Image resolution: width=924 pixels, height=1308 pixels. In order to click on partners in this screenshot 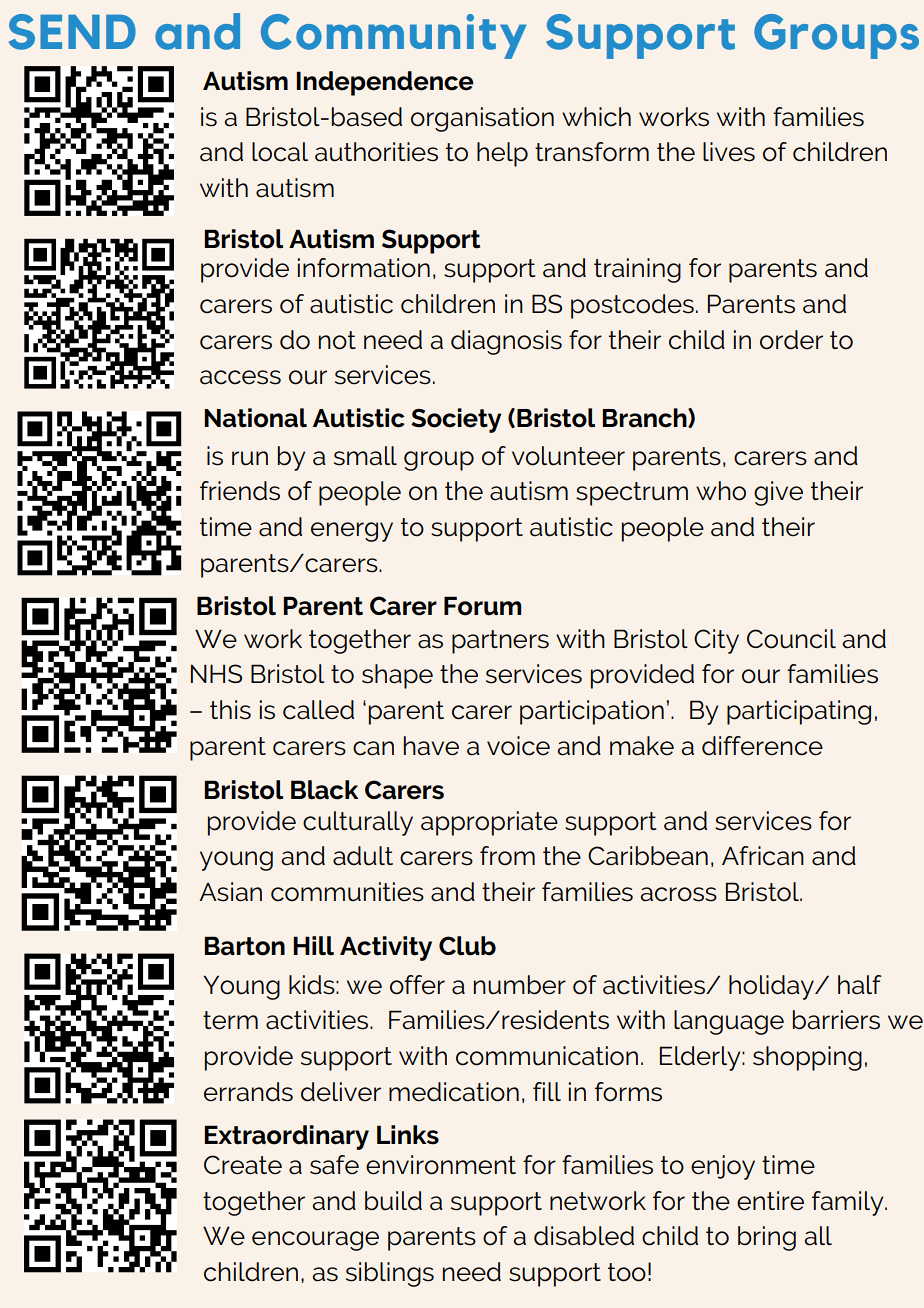, I will do `click(500, 642)`.
